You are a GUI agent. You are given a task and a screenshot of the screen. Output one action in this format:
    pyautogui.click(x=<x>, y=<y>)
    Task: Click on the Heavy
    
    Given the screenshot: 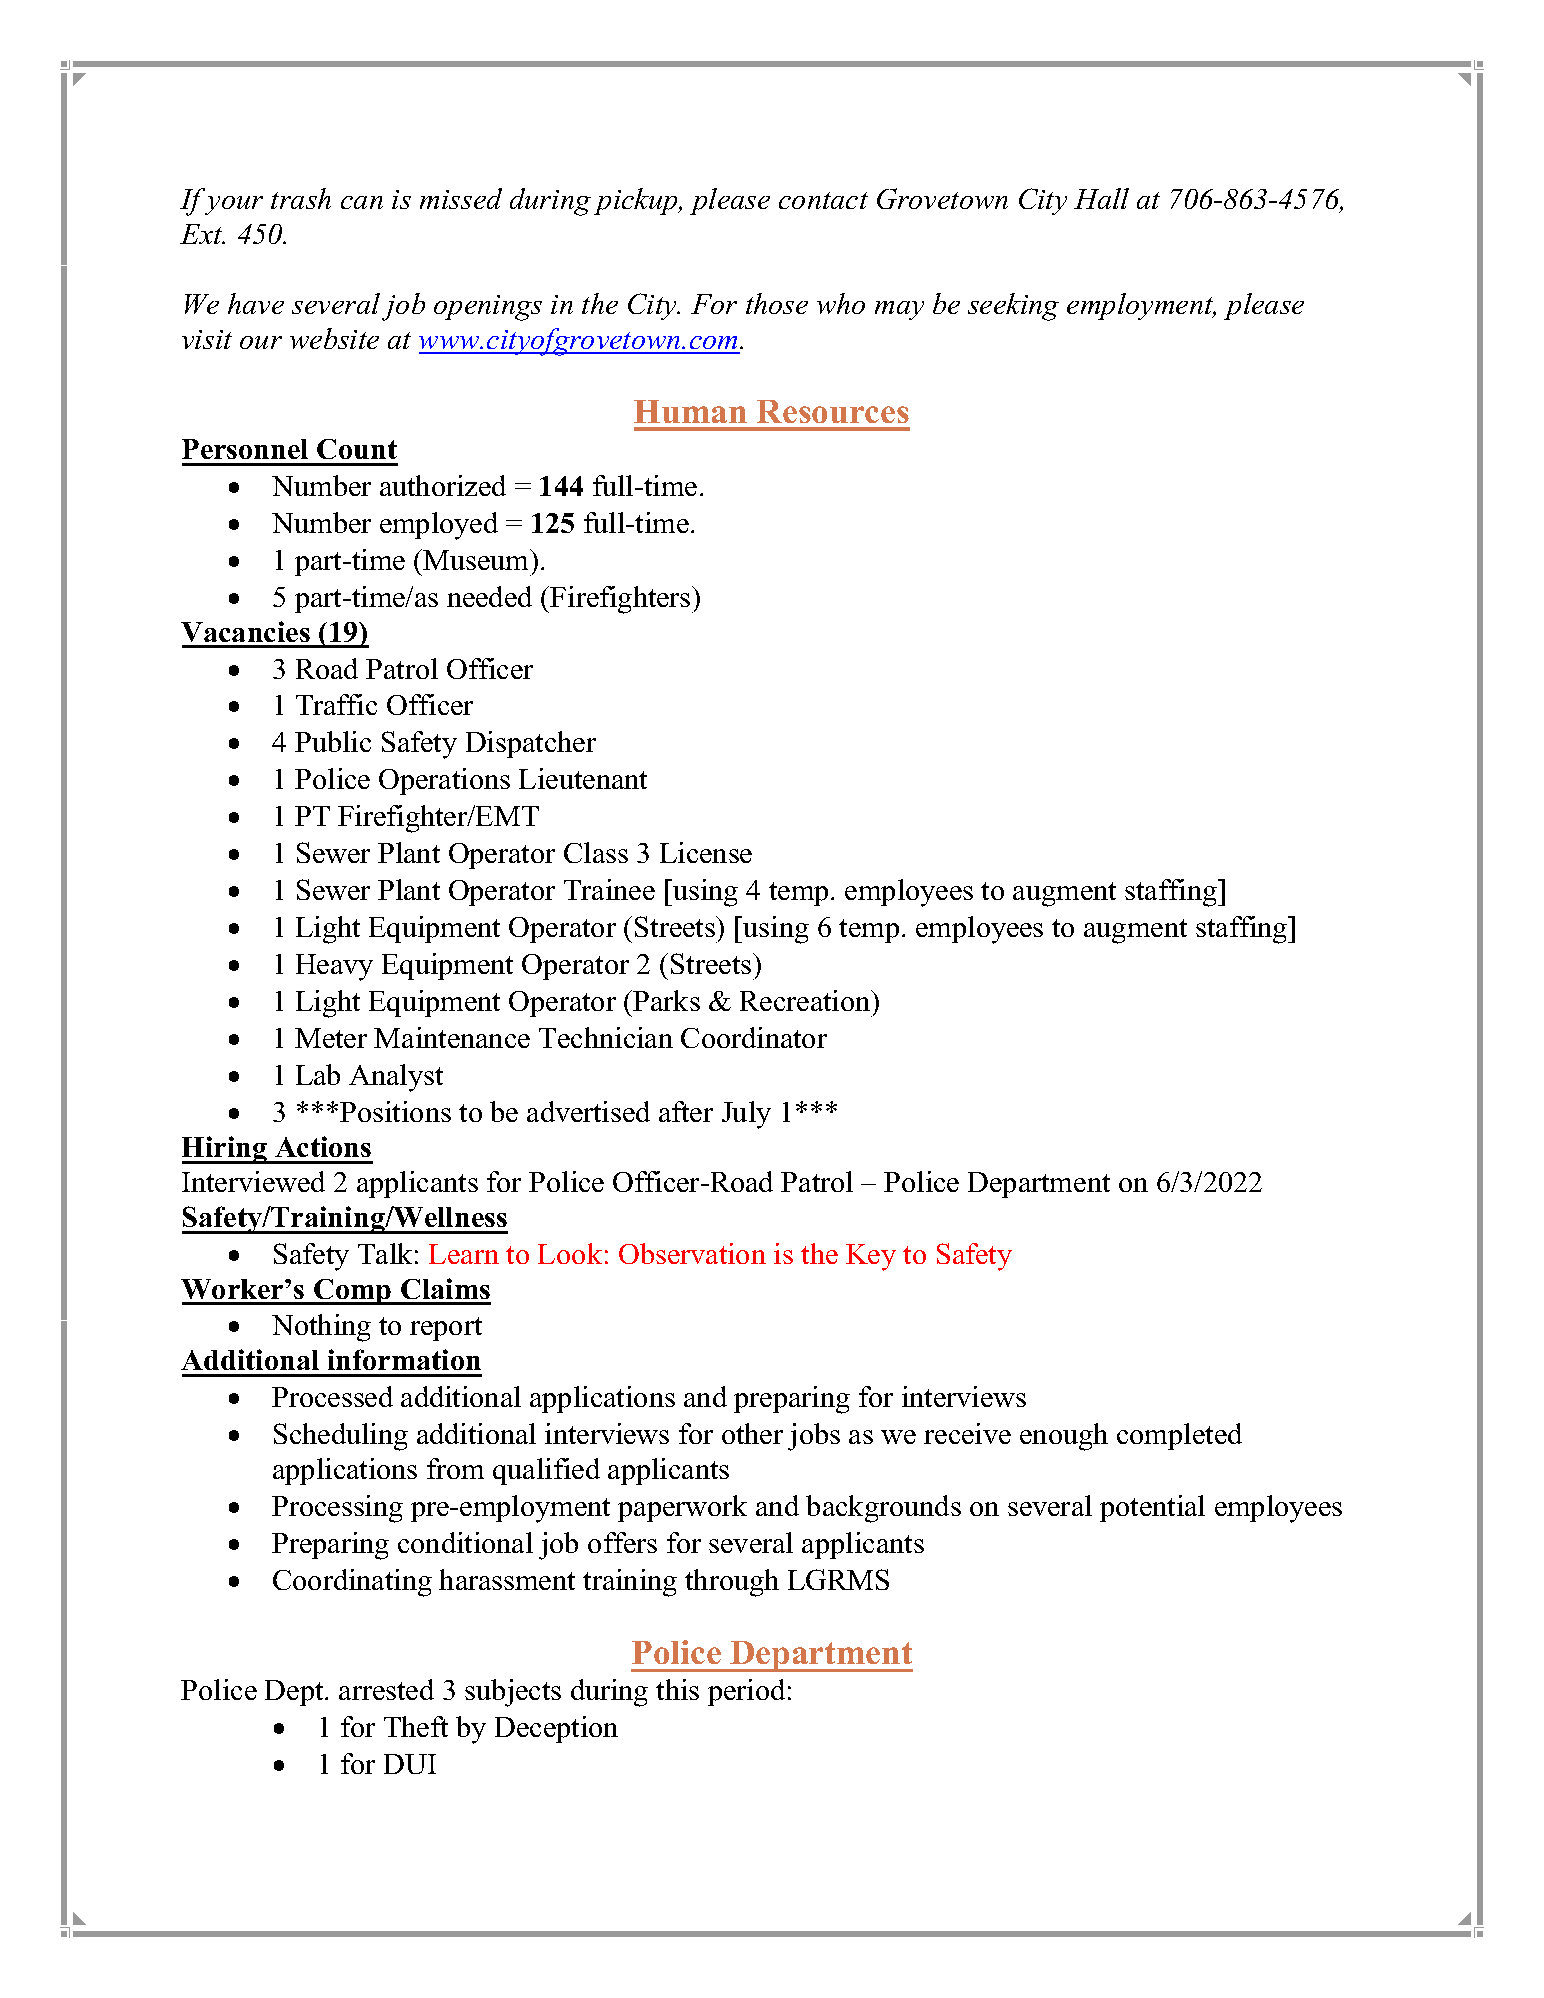 What is the action you would take?
    pyautogui.click(x=334, y=967)
